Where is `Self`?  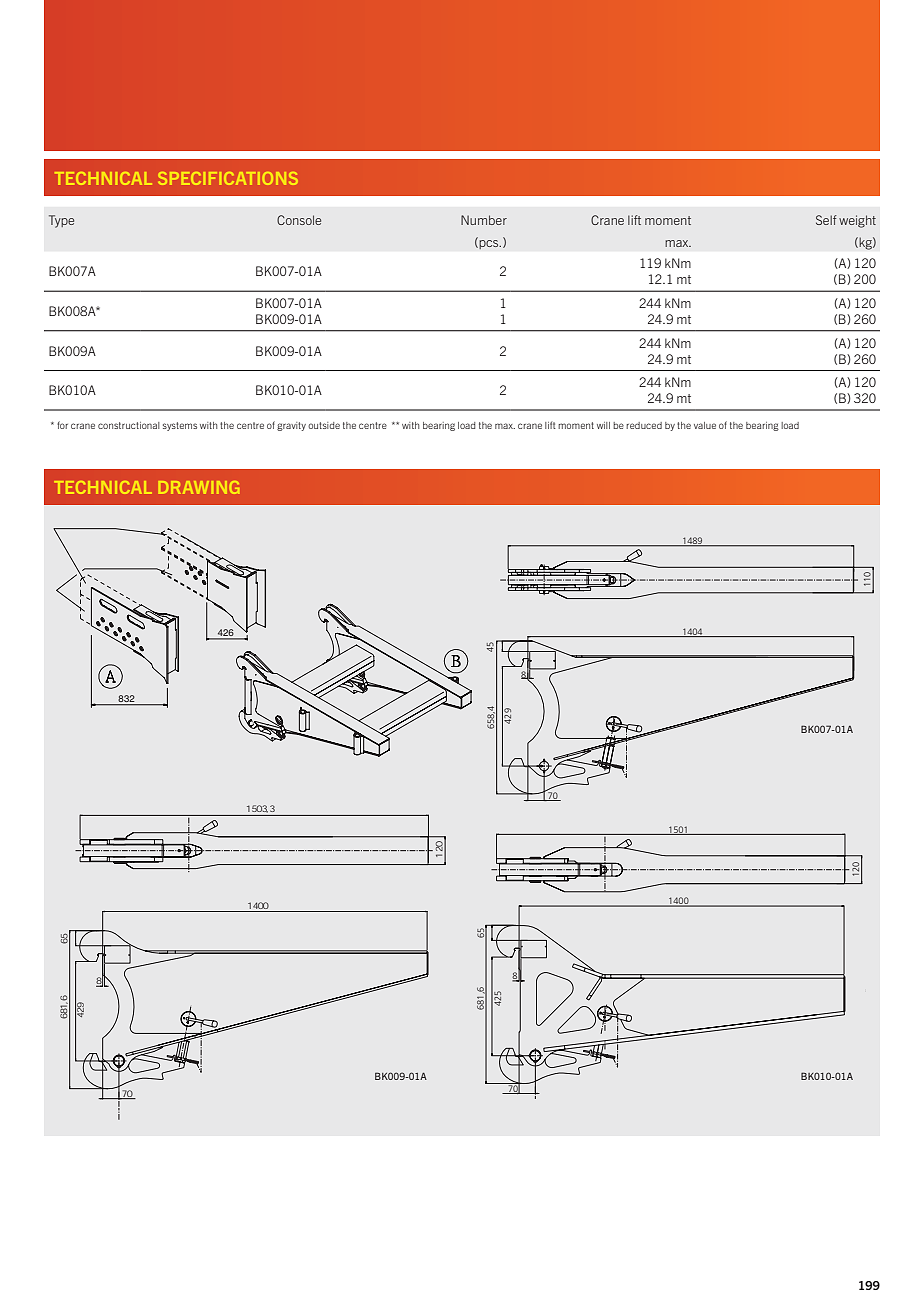 Self is located at coordinates (826, 220).
